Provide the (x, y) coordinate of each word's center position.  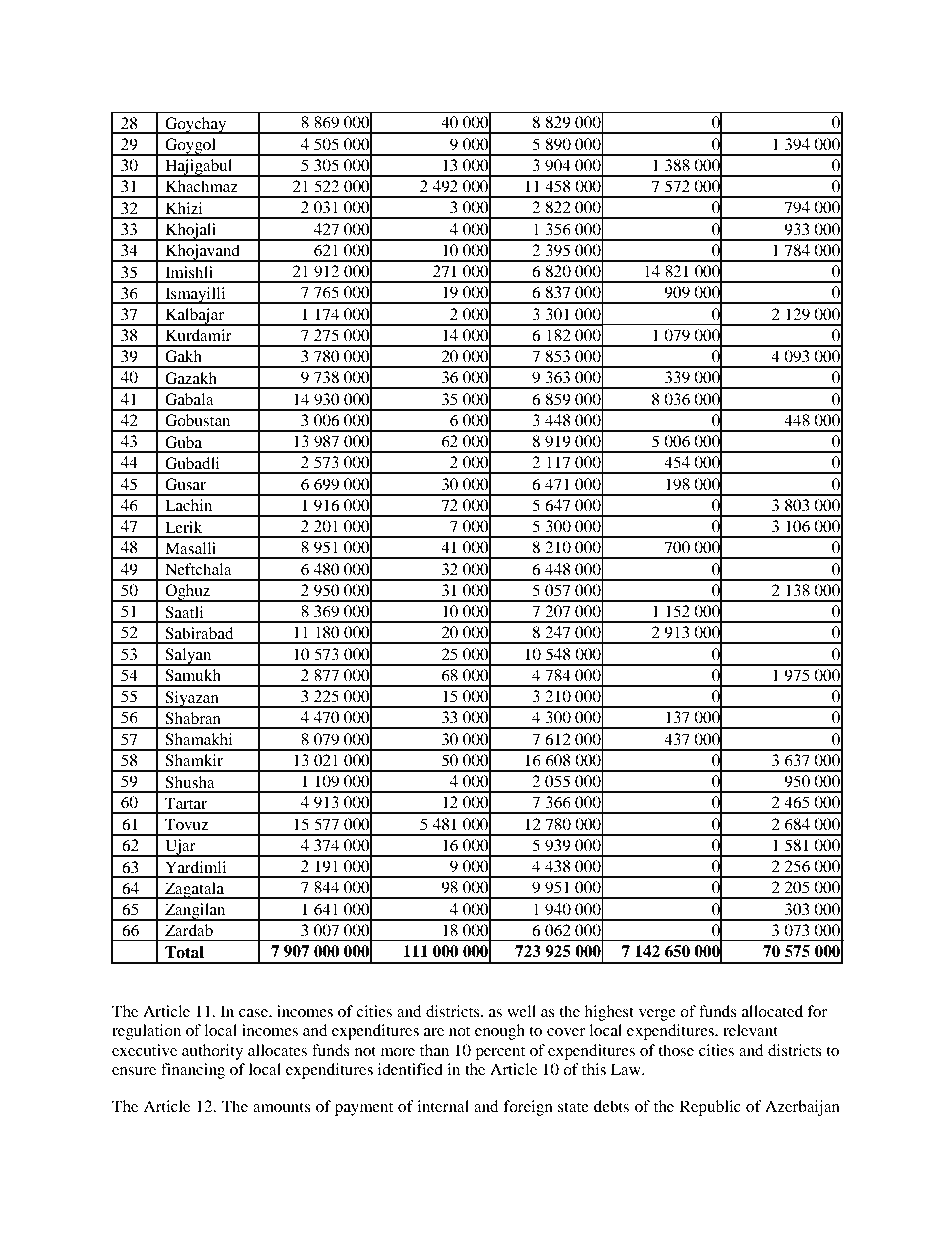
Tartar (186, 803)
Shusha (190, 782)
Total (184, 952)
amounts (282, 1107)
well (521, 1011)
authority (212, 1052)
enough (500, 1032)
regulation (146, 1032)
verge (657, 1015)
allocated (772, 1011)
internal (443, 1106)
